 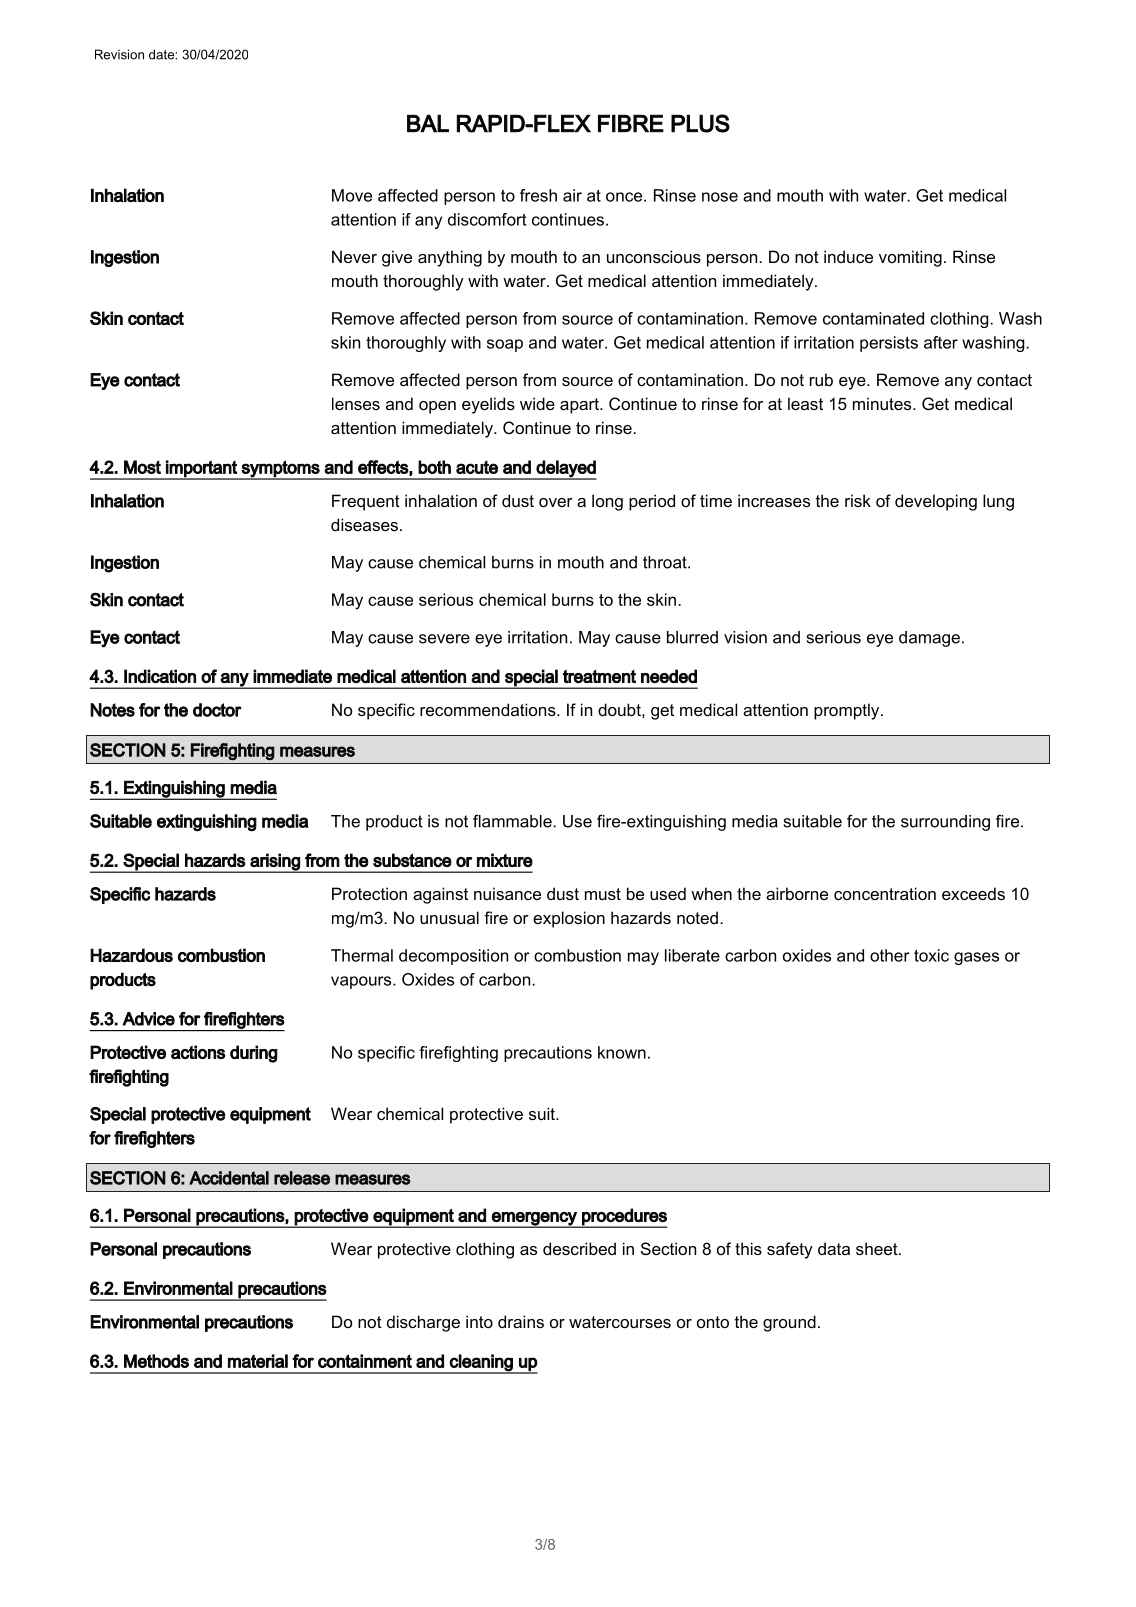 What do you see at coordinates (910, 258) in the screenshot?
I see `vomiting` at bounding box center [910, 258].
